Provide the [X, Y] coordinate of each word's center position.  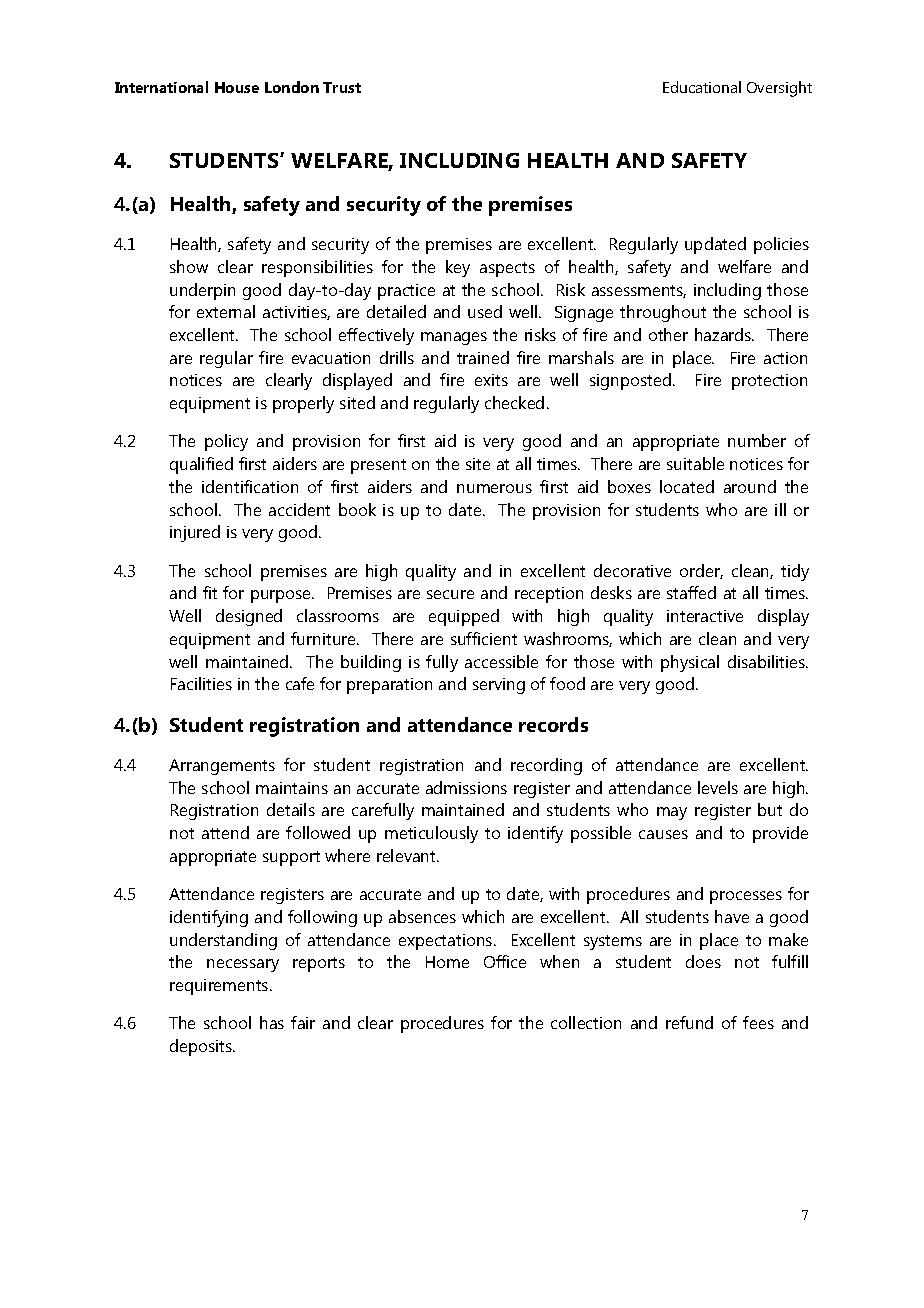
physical [690, 663]
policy [226, 442]
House [237, 87]
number [757, 440]
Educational [702, 87]
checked [514, 402]
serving [499, 686]
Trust [342, 87]
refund [689, 1022]
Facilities [201, 683]
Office [505, 961]
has [272, 1022]
